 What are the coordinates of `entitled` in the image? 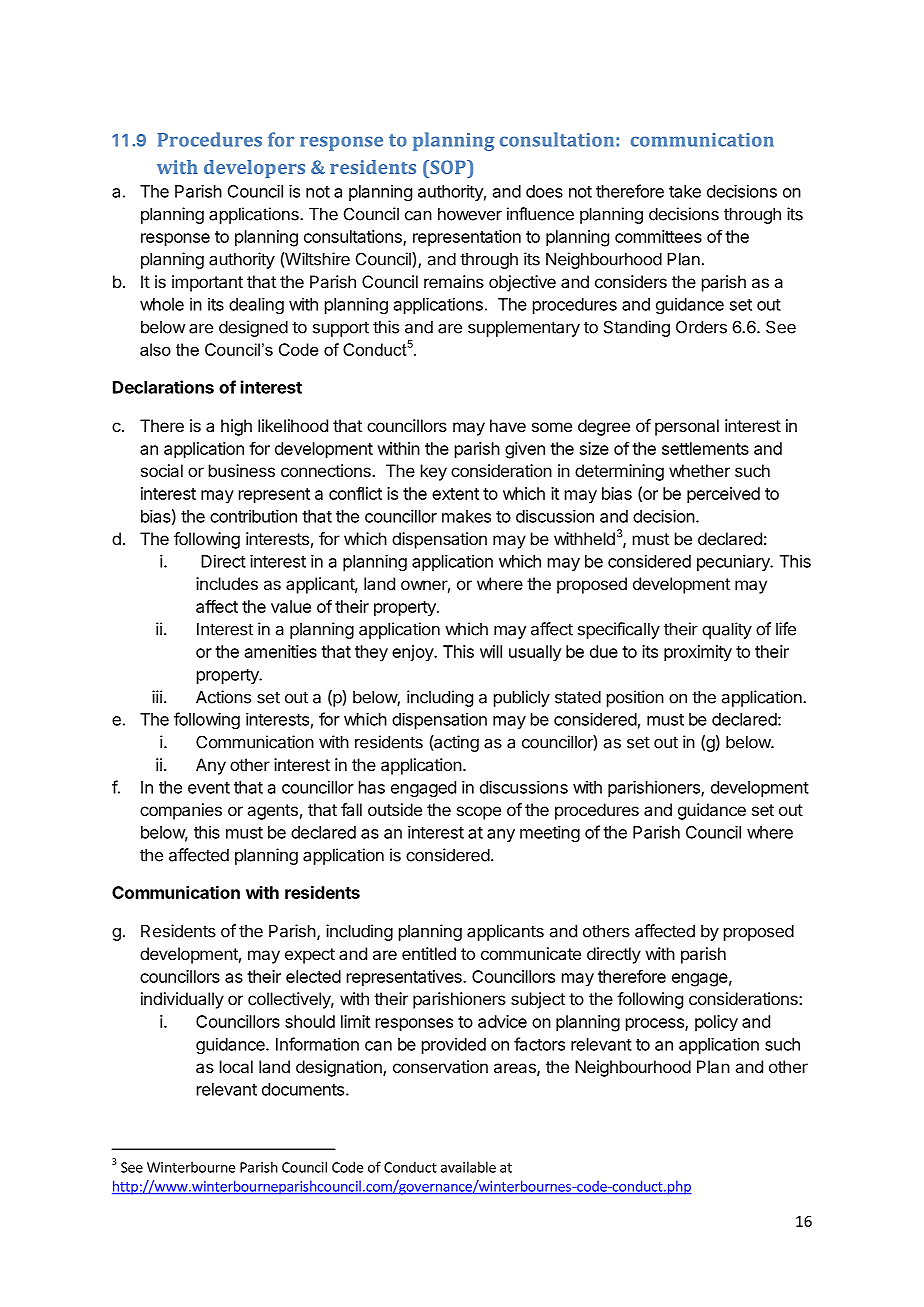 It's located at (429, 953).
